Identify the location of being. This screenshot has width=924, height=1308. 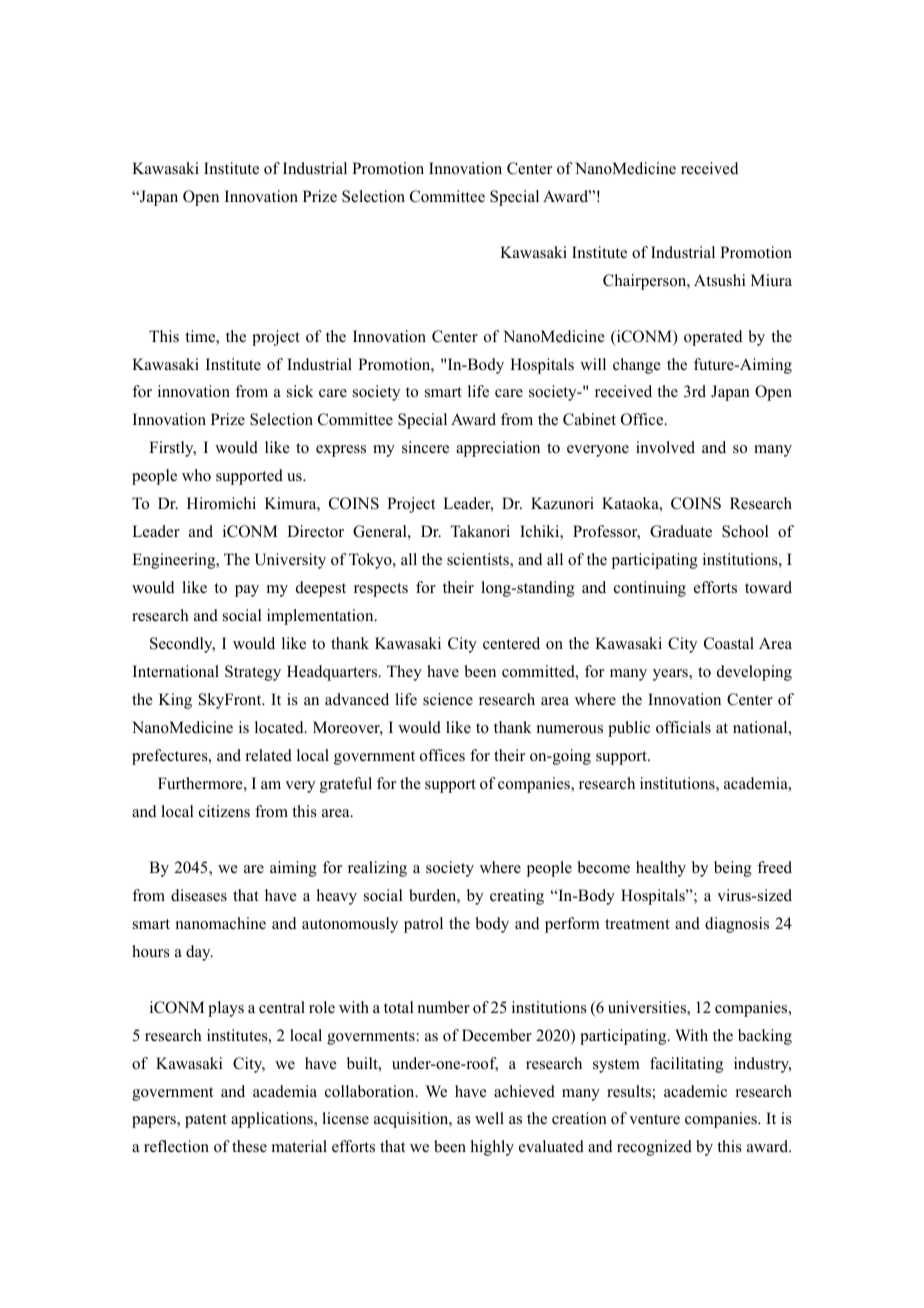
(733, 869).
